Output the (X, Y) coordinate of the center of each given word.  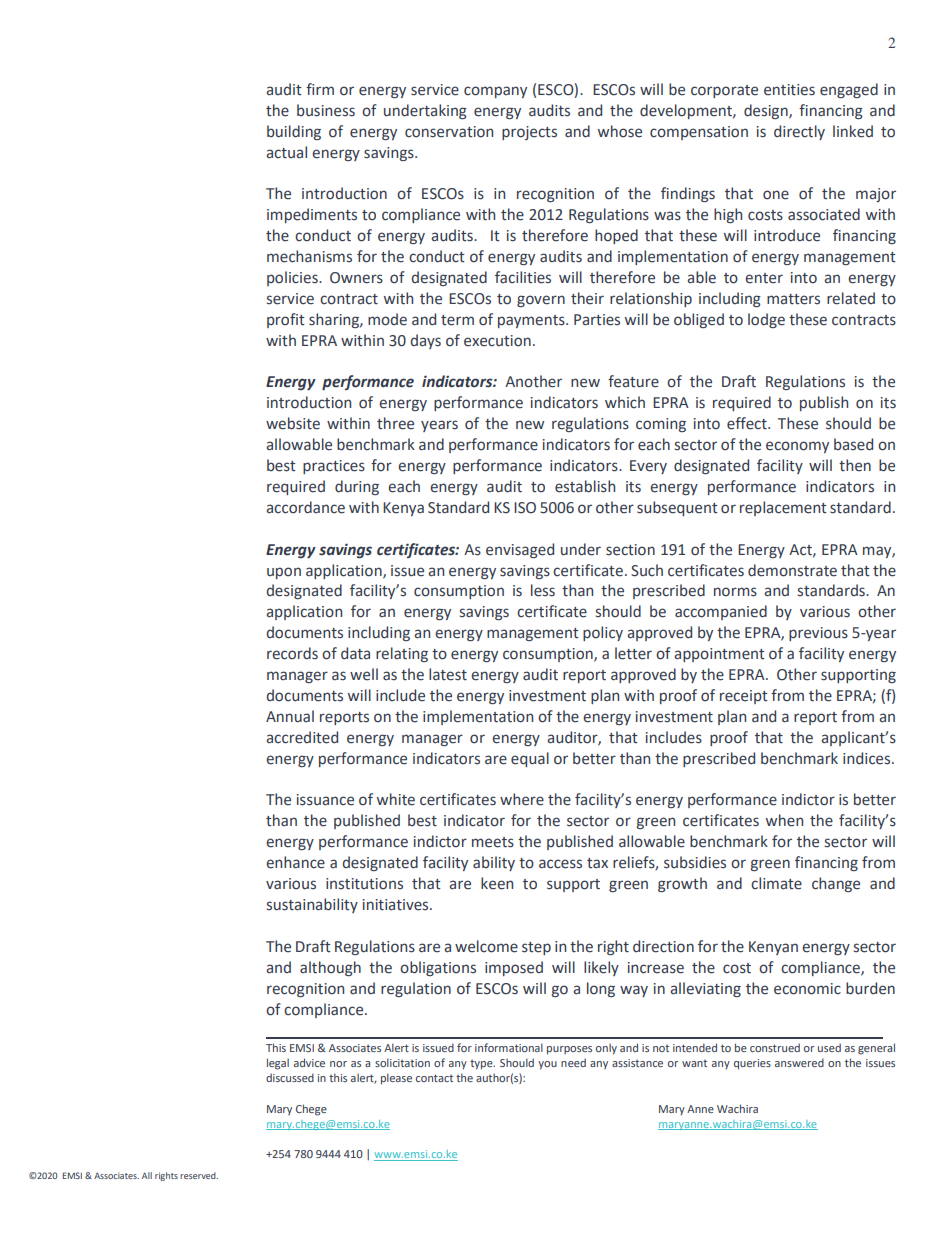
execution (497, 341)
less (543, 590)
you (547, 1065)
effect (748, 423)
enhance (295, 862)
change (836, 884)
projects (529, 133)
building (294, 132)
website (293, 423)
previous (818, 634)
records (292, 653)
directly (799, 132)
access (560, 864)
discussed (290, 1077)
